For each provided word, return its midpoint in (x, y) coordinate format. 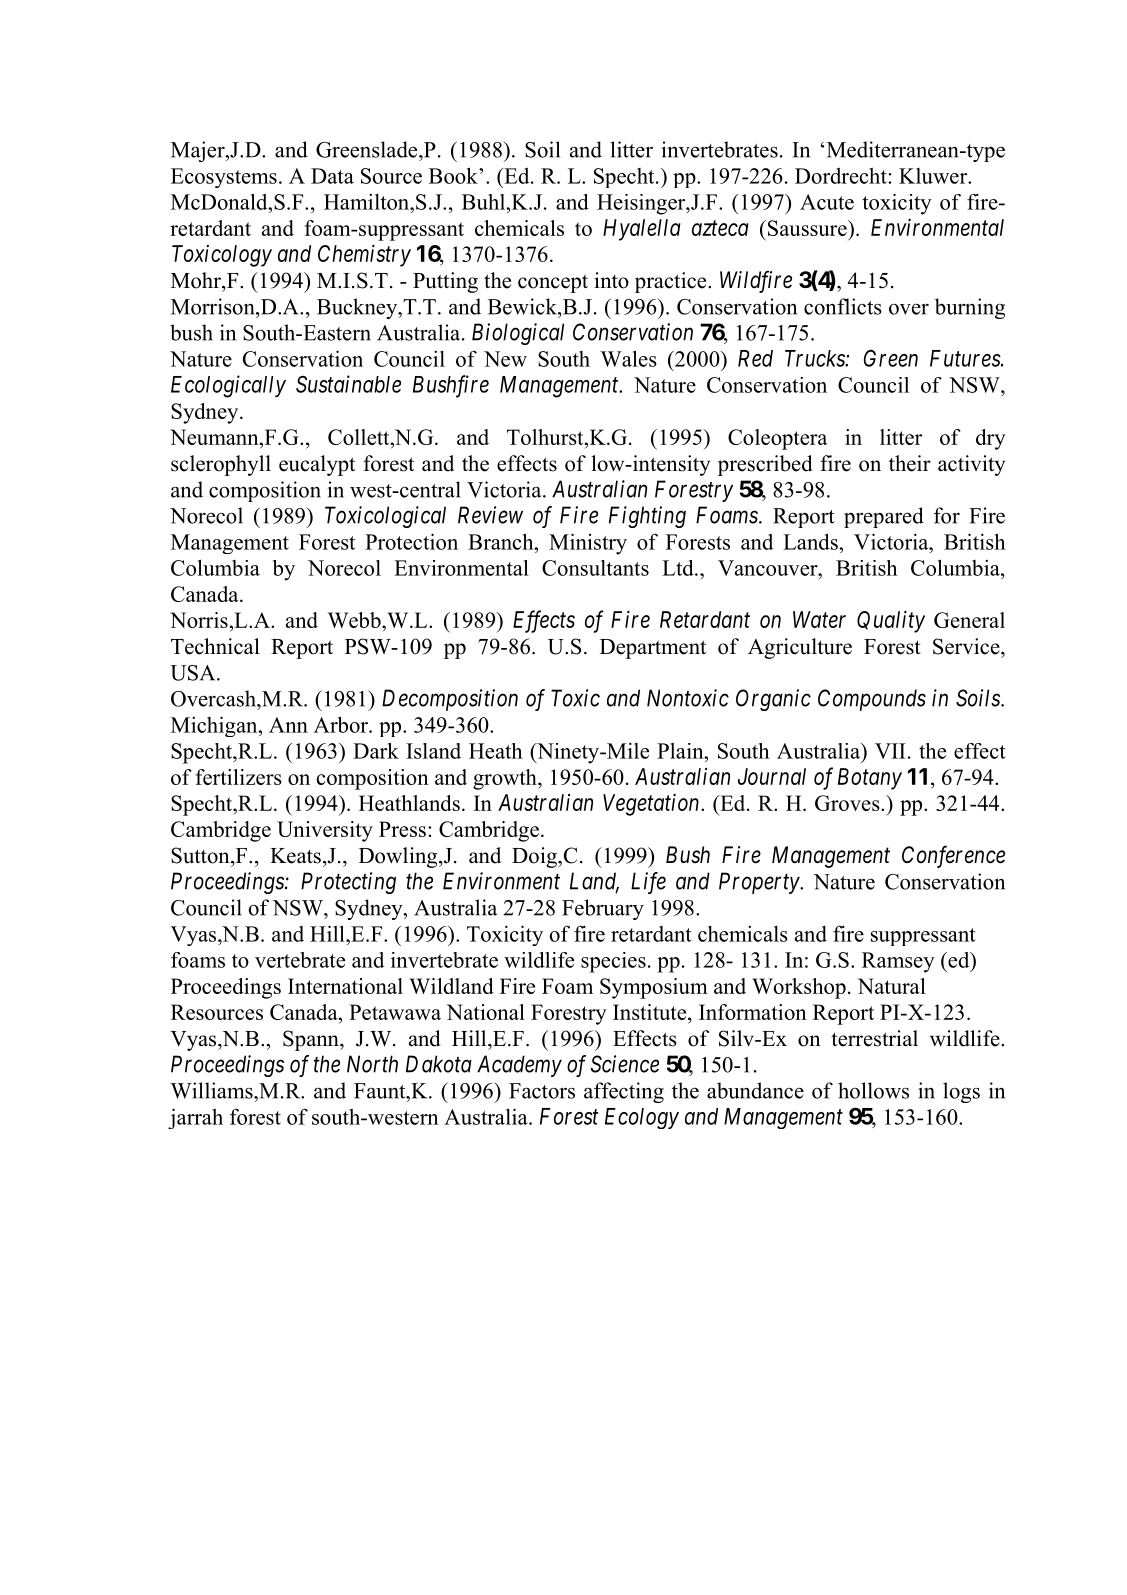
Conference (953, 856)
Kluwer (934, 176)
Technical (215, 646)
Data (332, 176)
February (603, 909)
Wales (628, 358)
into (612, 280)
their (910, 463)
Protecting (348, 883)
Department (653, 649)
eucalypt (317, 465)
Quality (891, 621)
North (372, 1064)
